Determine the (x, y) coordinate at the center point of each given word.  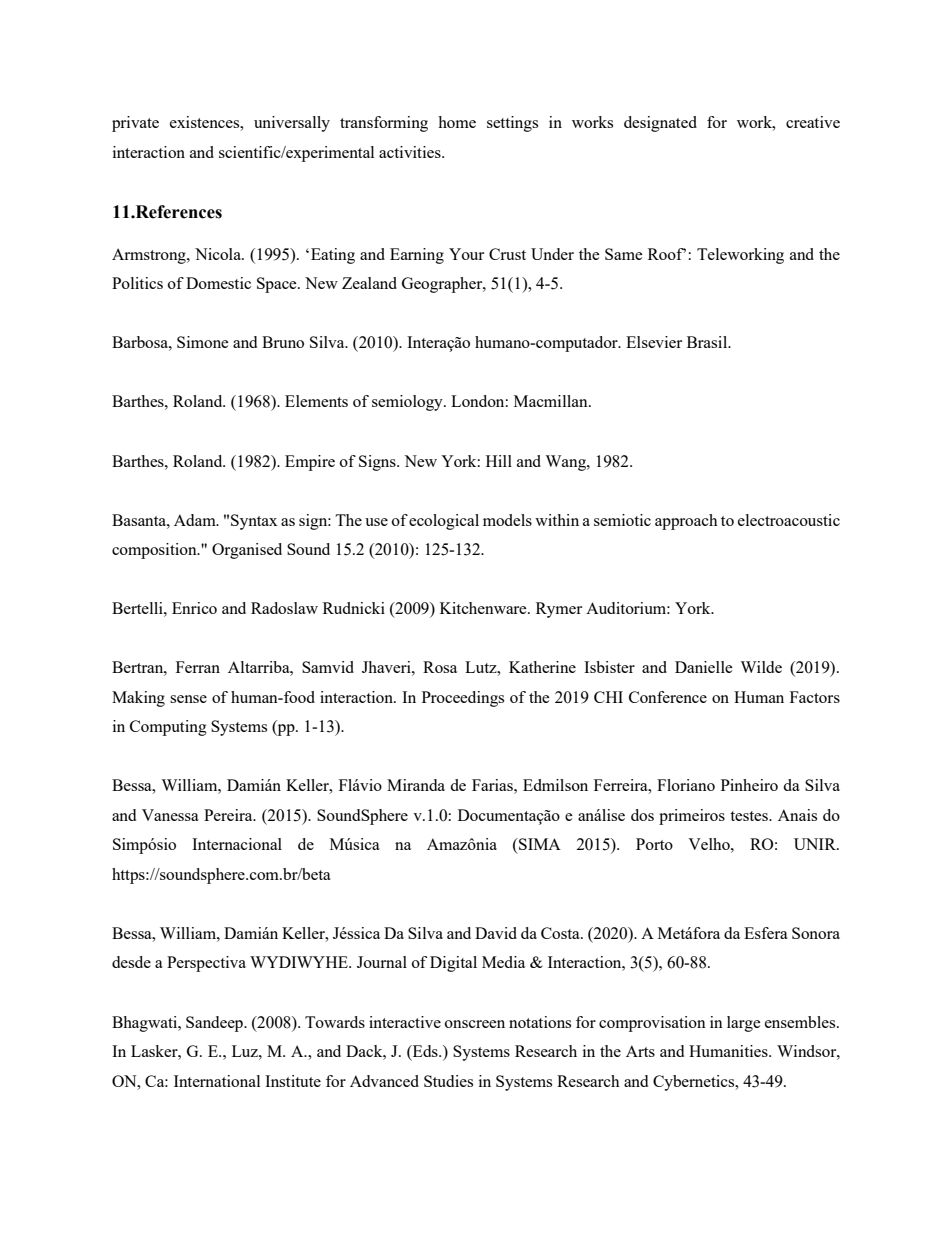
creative (813, 122)
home (457, 122)
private (135, 124)
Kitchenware (484, 608)
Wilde (761, 667)
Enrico (194, 608)
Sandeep (215, 1024)
